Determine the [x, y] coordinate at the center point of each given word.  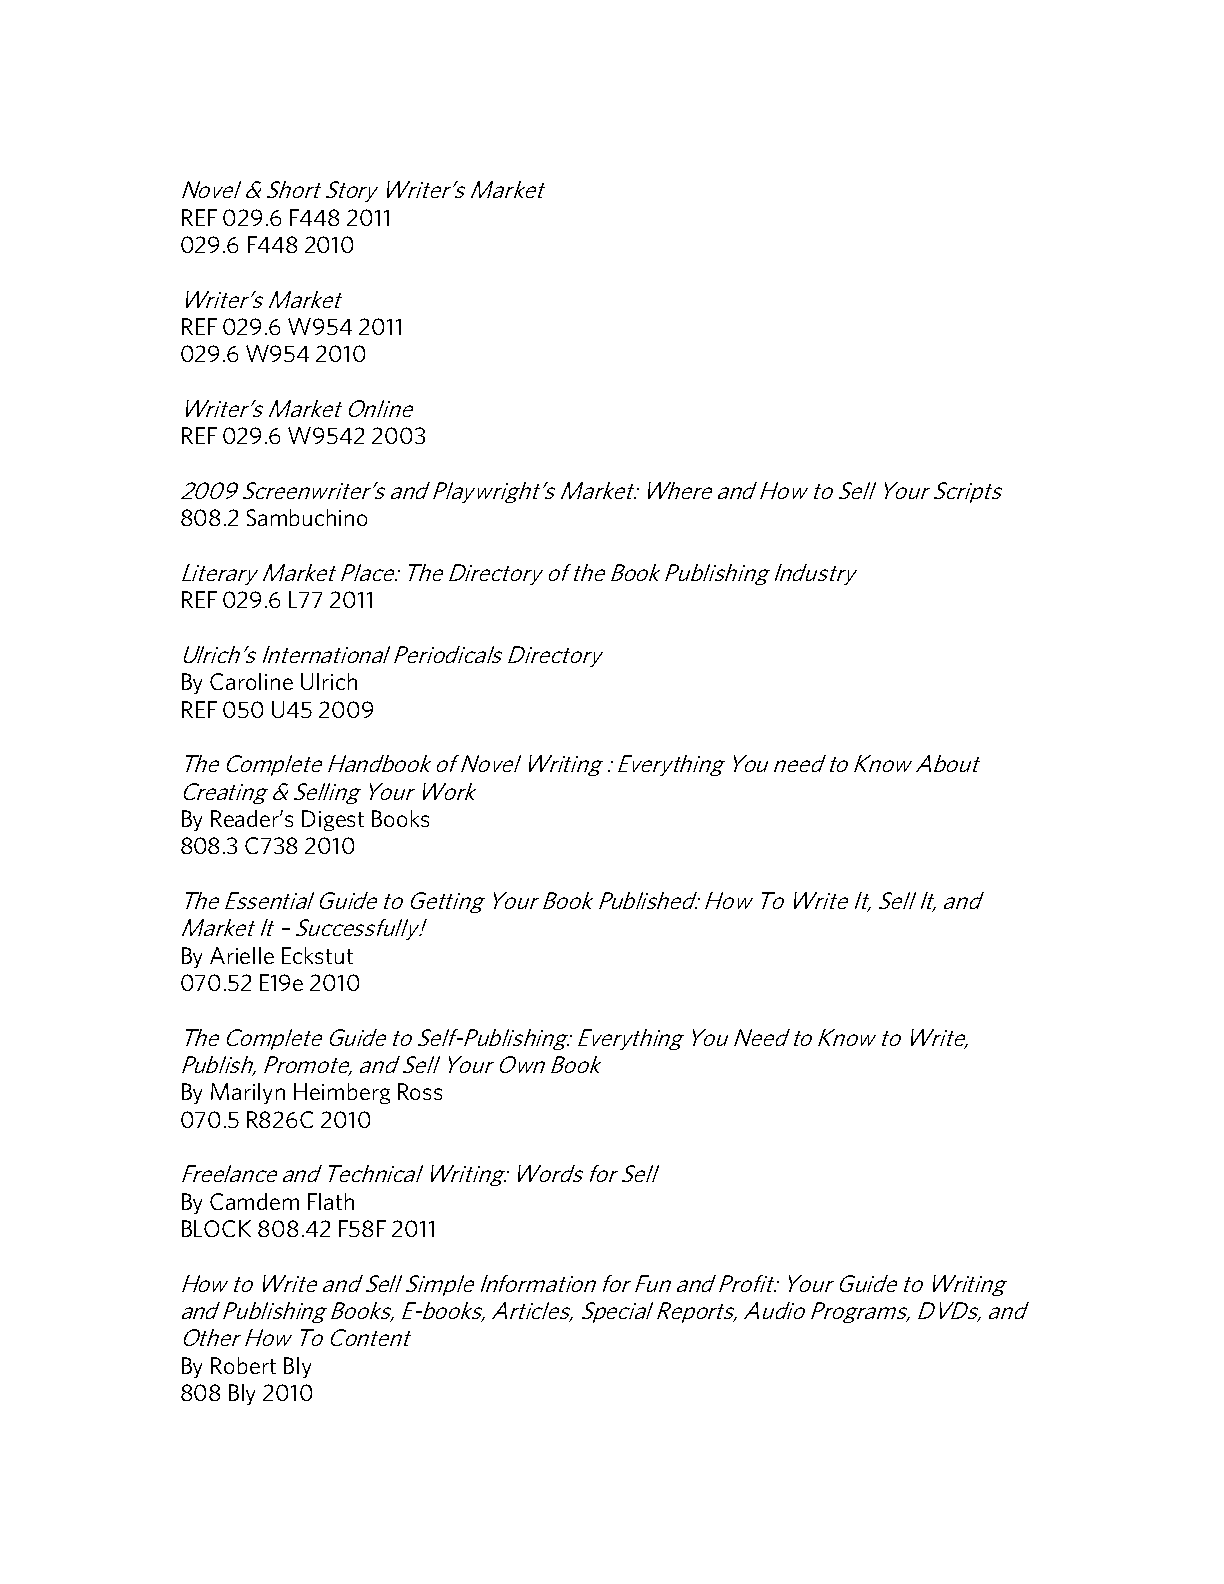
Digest [333, 820]
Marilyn [248, 1093]
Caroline [251, 681]
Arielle [242, 955]
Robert [243, 1365]
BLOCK [216, 1228]
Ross [420, 1091]
